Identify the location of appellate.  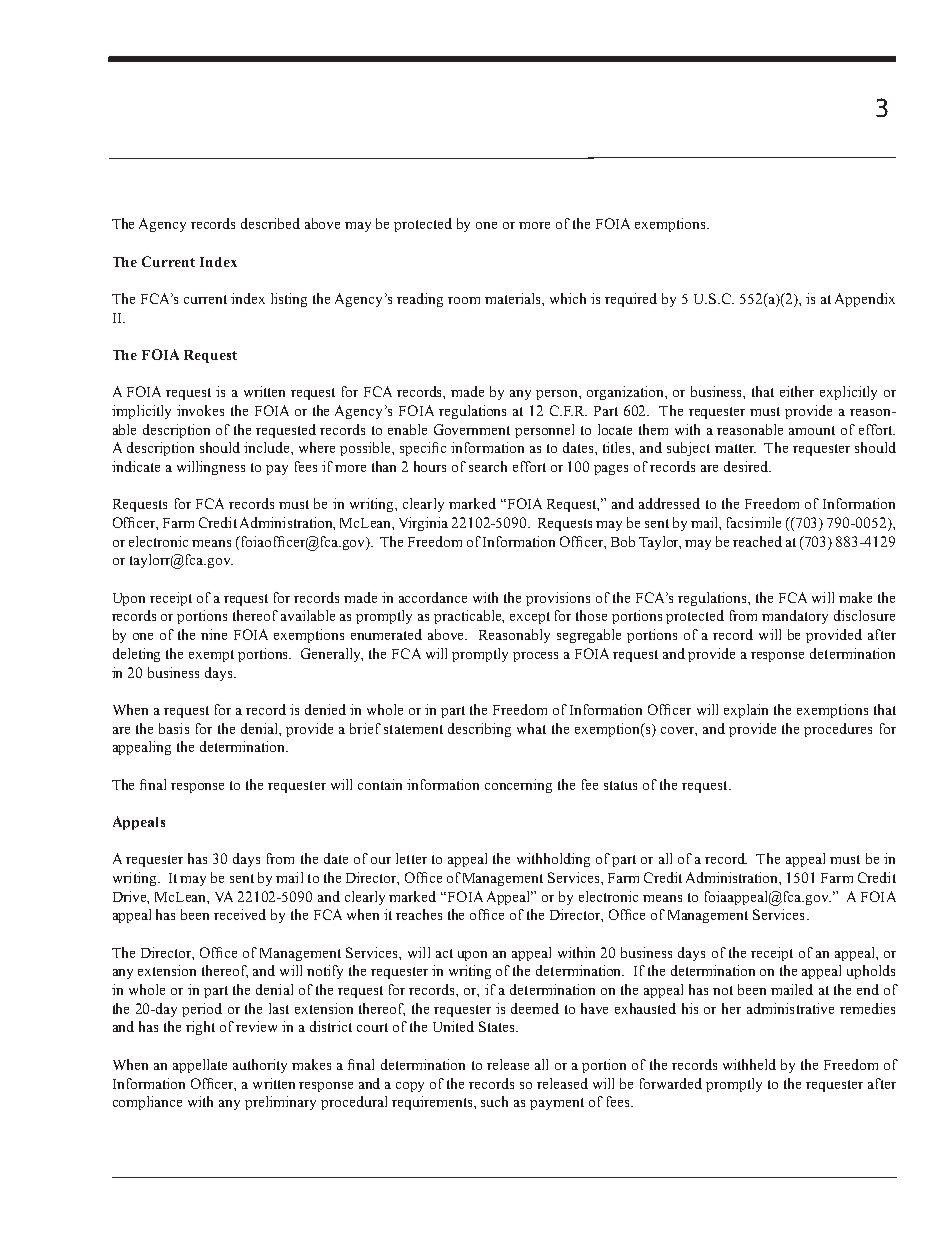
(200, 1066).
